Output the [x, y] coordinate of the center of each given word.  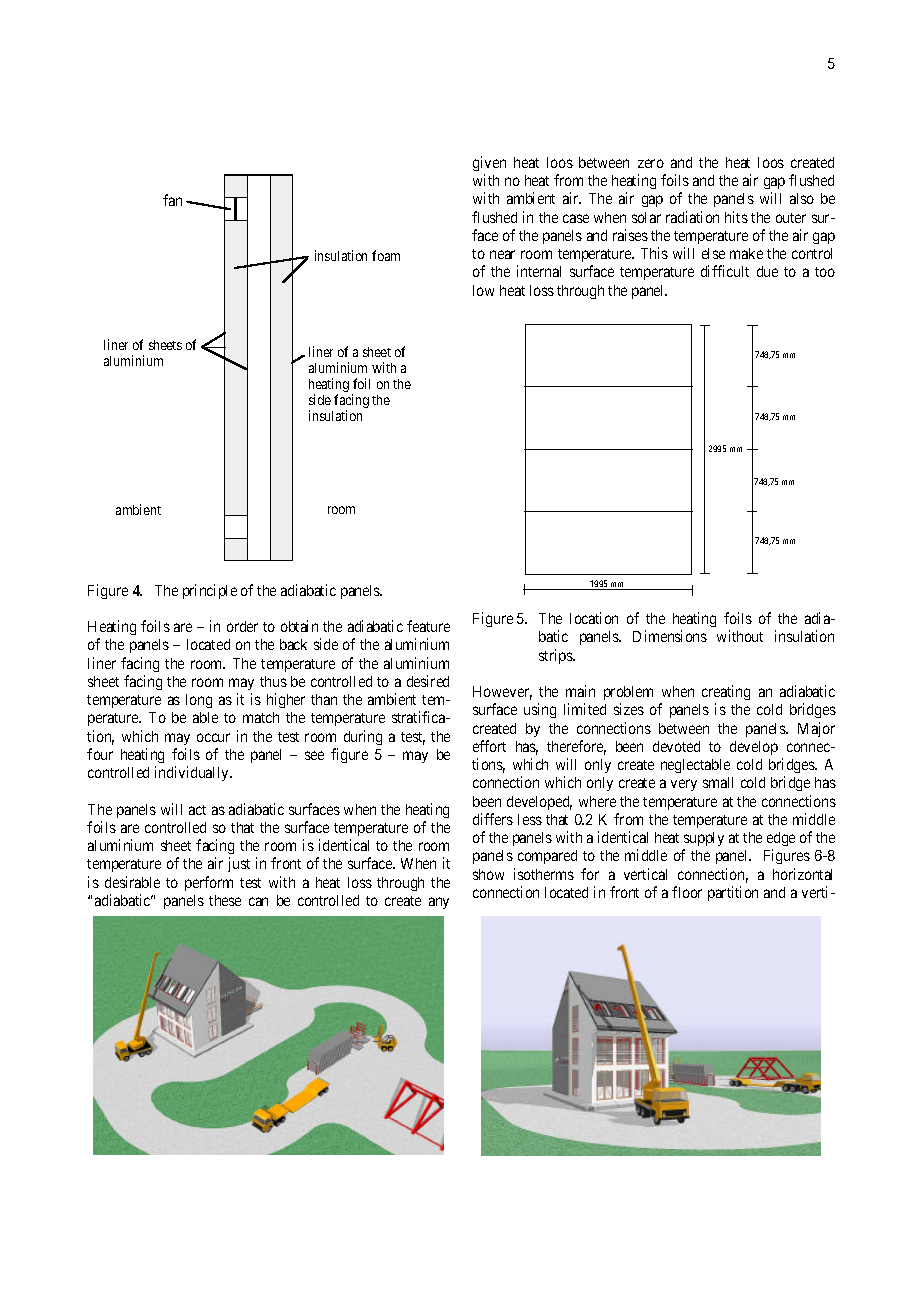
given [489, 163]
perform [209, 883]
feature [428, 626]
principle [210, 591]
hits [736, 217]
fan [172, 200]
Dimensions [670, 636]
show [488, 874]
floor [687, 892]
